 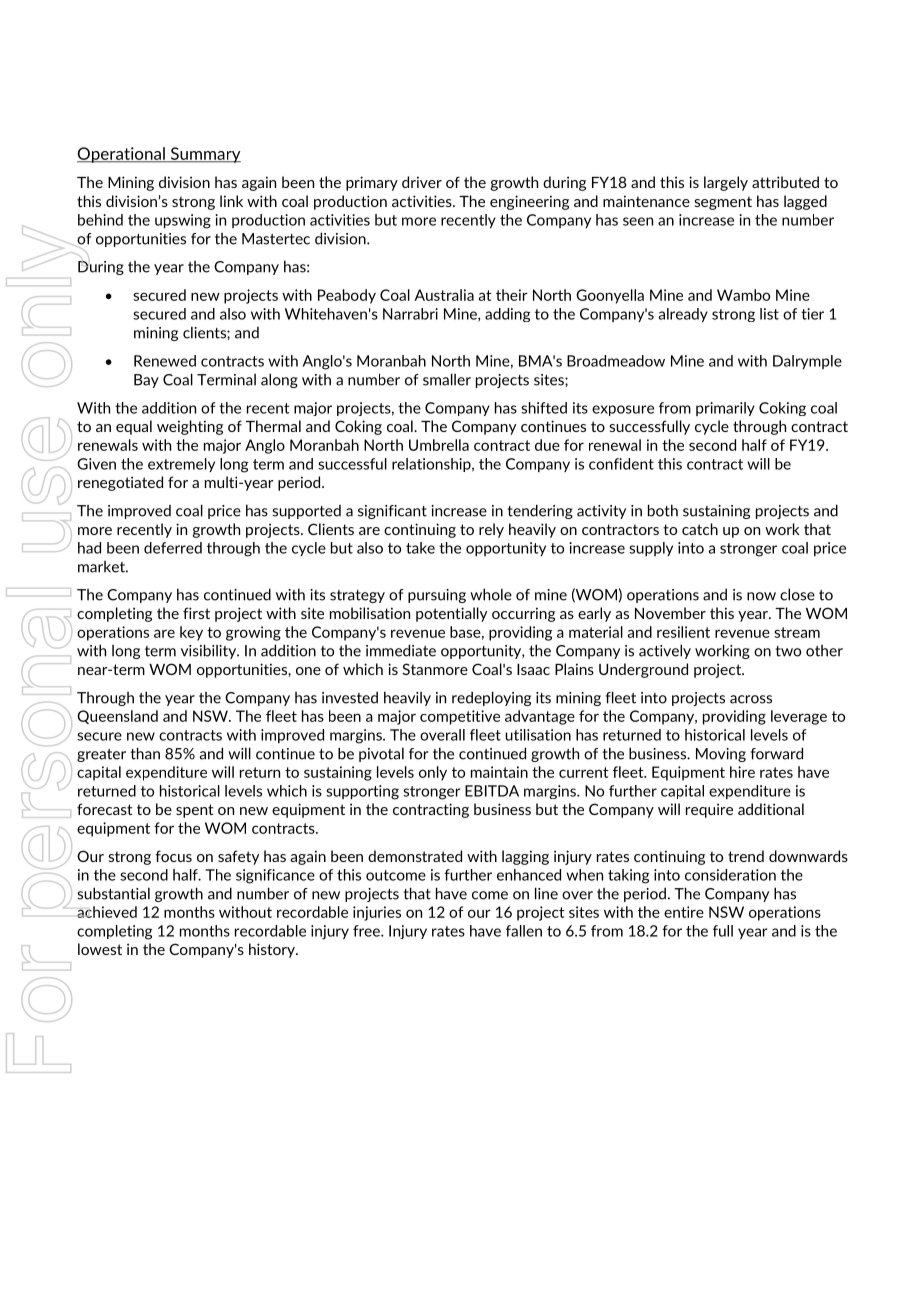 What do you see at coordinates (422, 182) in the document?
I see `driver` at bounding box center [422, 182].
